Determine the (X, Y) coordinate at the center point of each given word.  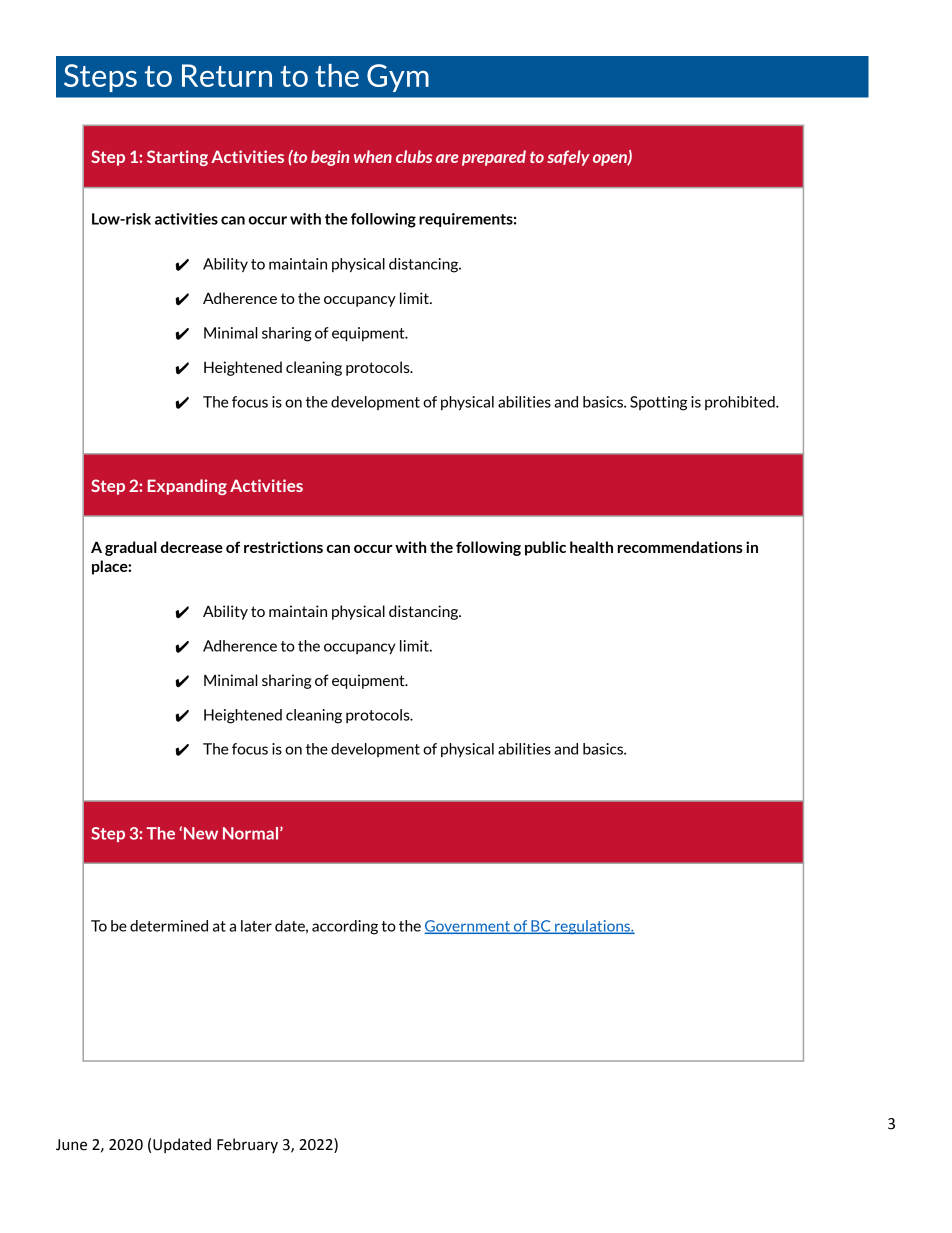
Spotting (658, 403)
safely (568, 158)
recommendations (680, 547)
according (345, 927)
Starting (177, 158)
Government (468, 927)
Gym (398, 78)
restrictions (283, 547)
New (201, 833)
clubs (414, 156)
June (71, 1145)
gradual (131, 548)
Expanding (187, 487)
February (247, 1145)
